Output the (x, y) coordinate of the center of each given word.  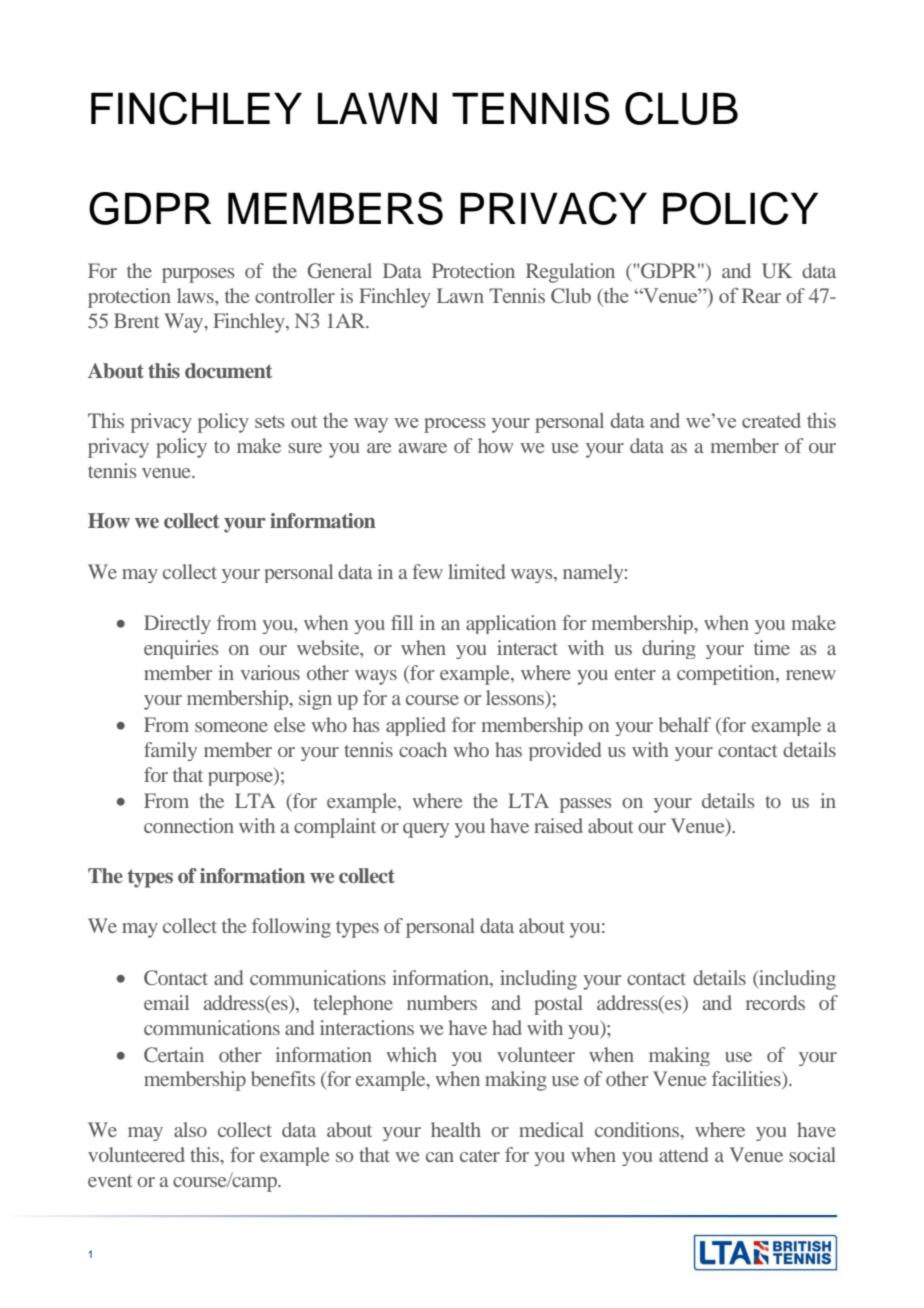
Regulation (570, 273)
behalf (685, 724)
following (291, 928)
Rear (761, 295)
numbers (442, 1002)
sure (305, 448)
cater (480, 1156)
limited (476, 571)
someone (231, 727)
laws (196, 295)
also (190, 1129)
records (775, 1002)
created (771, 420)
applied (416, 726)
